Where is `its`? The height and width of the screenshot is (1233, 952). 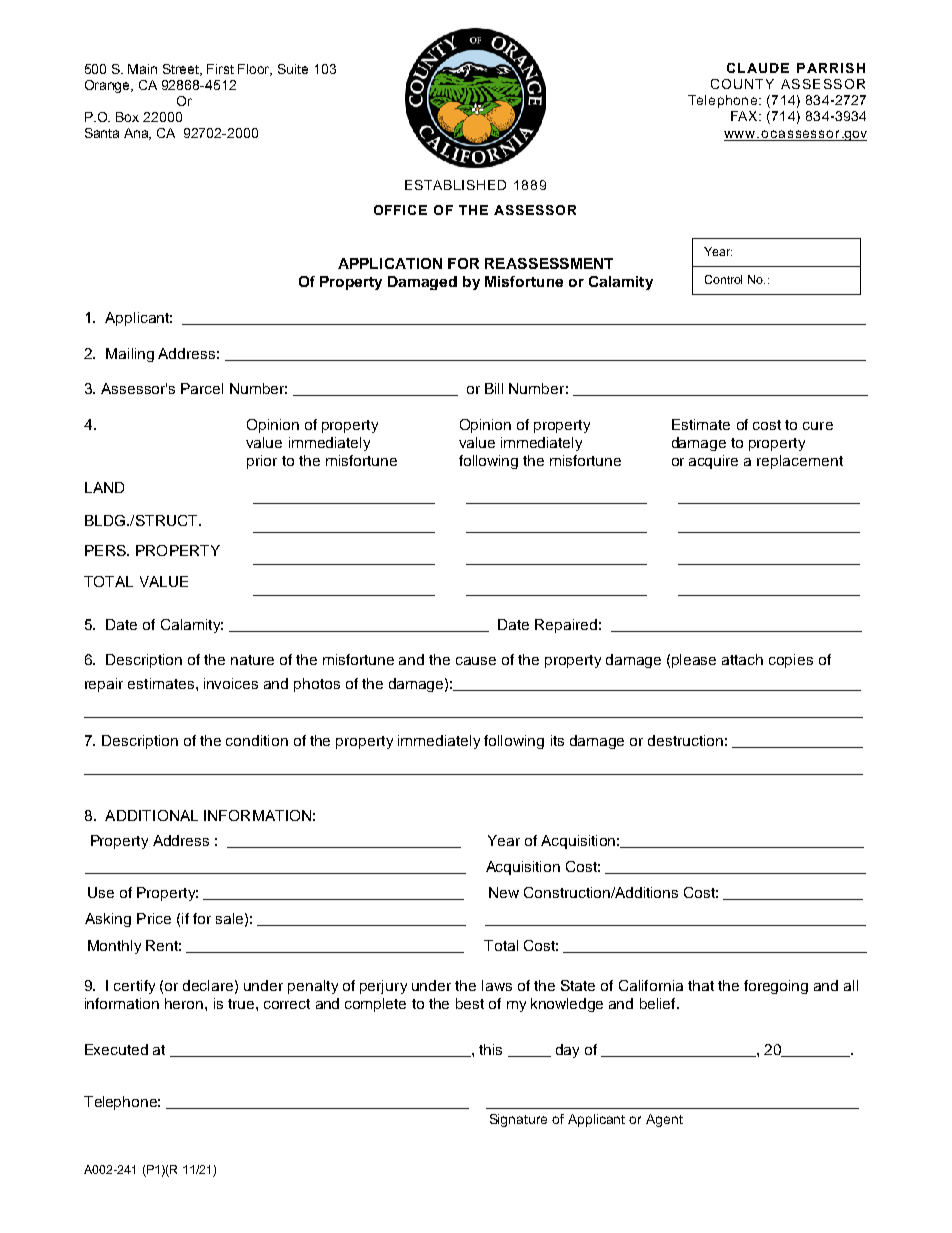
its is located at coordinates (557, 740).
